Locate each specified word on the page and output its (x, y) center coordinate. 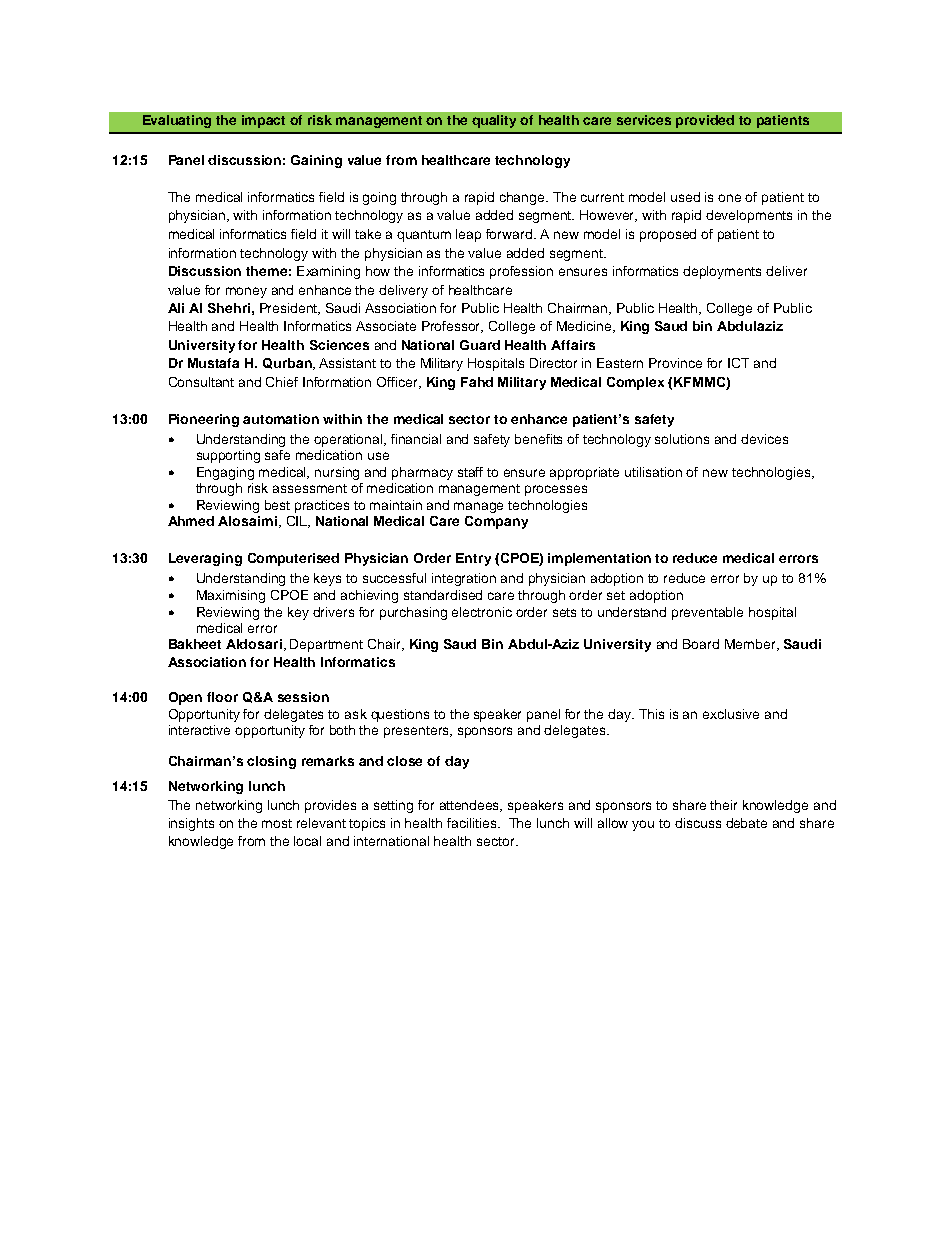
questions (400, 715)
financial (416, 439)
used (685, 197)
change (523, 198)
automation (281, 419)
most (277, 823)
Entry (473, 559)
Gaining (316, 161)
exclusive (731, 714)
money (246, 292)
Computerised (293, 559)
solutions (682, 439)
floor (222, 697)
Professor (452, 327)
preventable (707, 613)
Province (675, 363)
